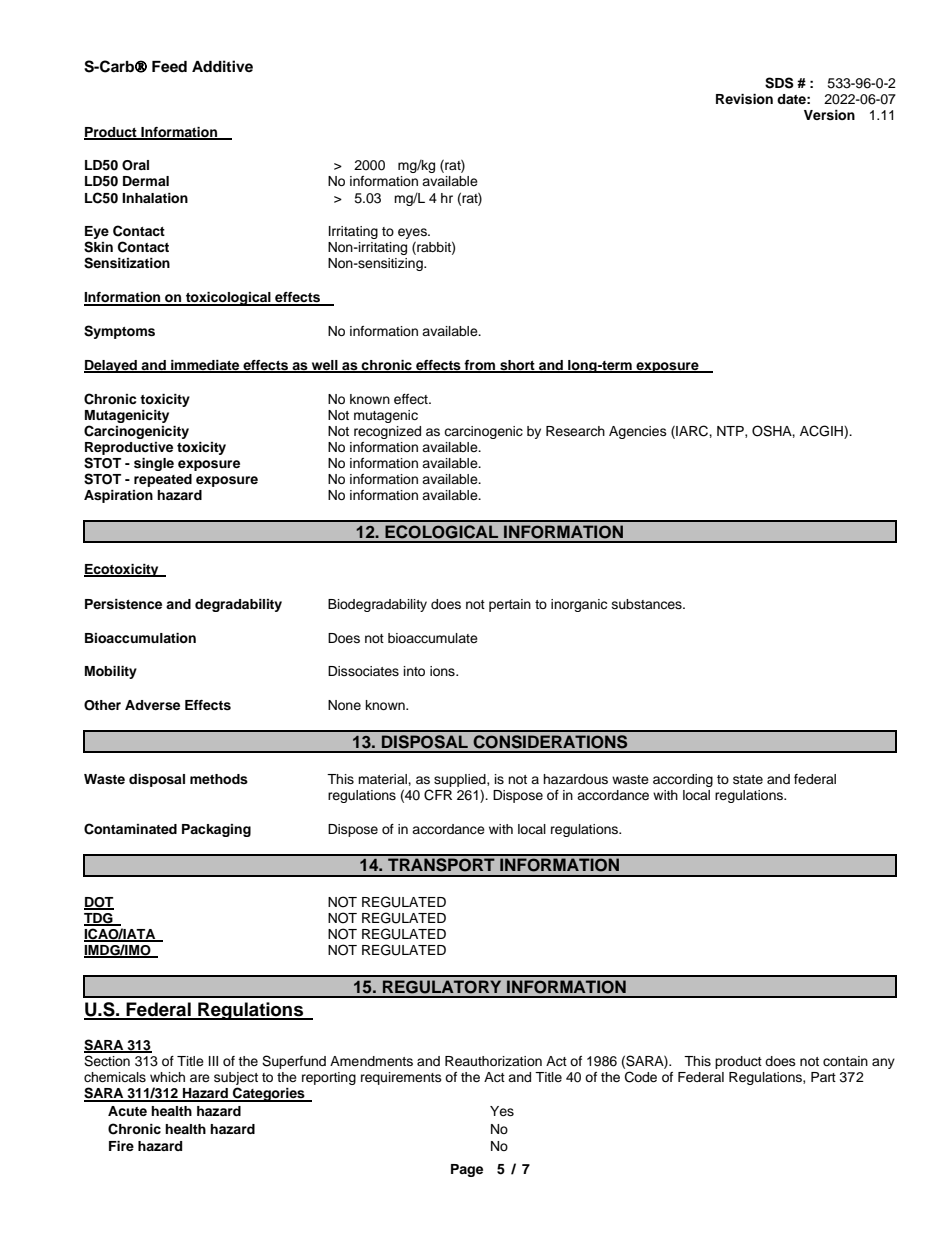  I want to click on Persistence, so click(123, 604).
